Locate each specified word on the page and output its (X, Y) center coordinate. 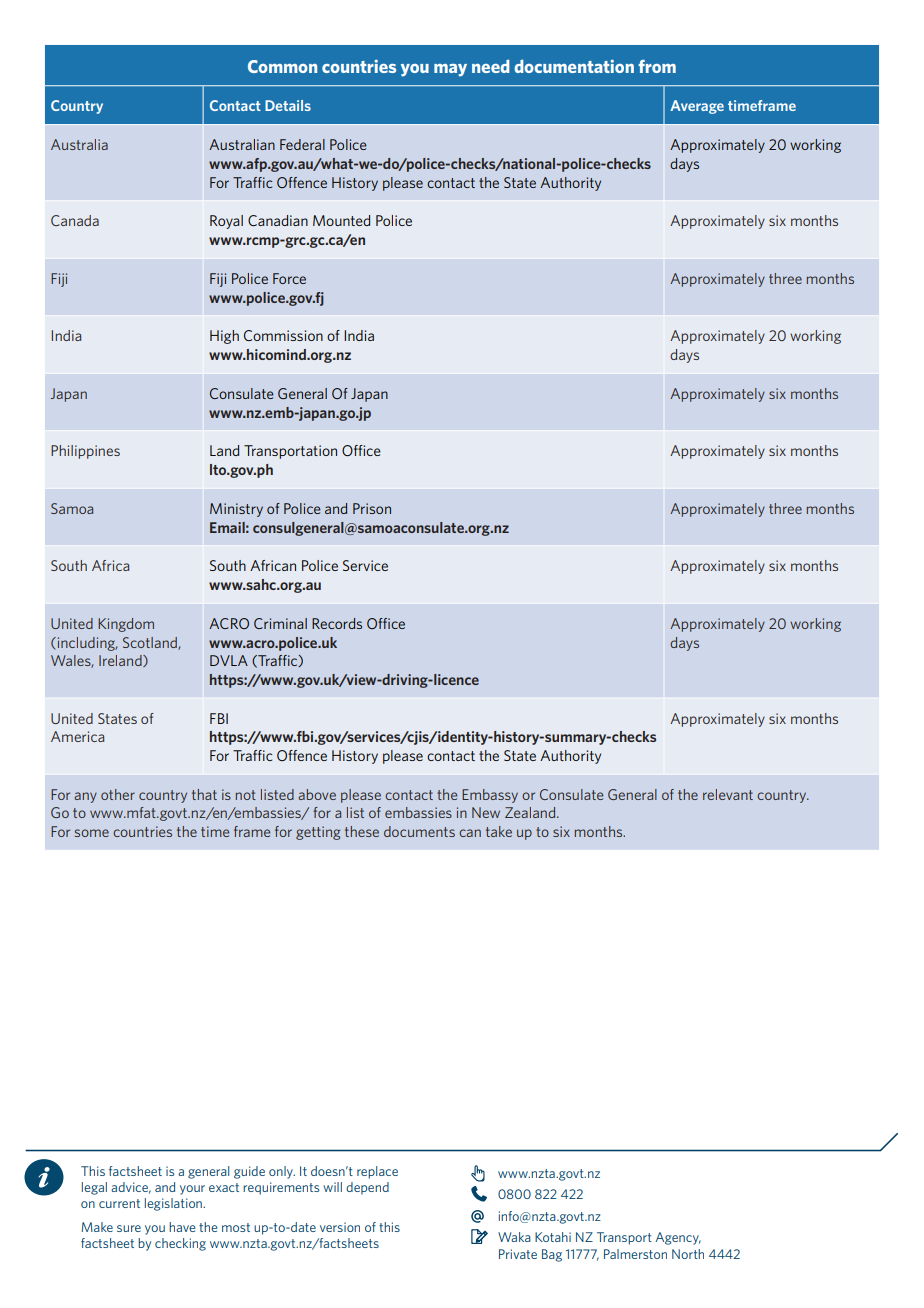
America (77, 736)
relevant (728, 794)
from (657, 66)
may (450, 70)
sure (129, 1228)
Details (288, 105)
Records (337, 623)
